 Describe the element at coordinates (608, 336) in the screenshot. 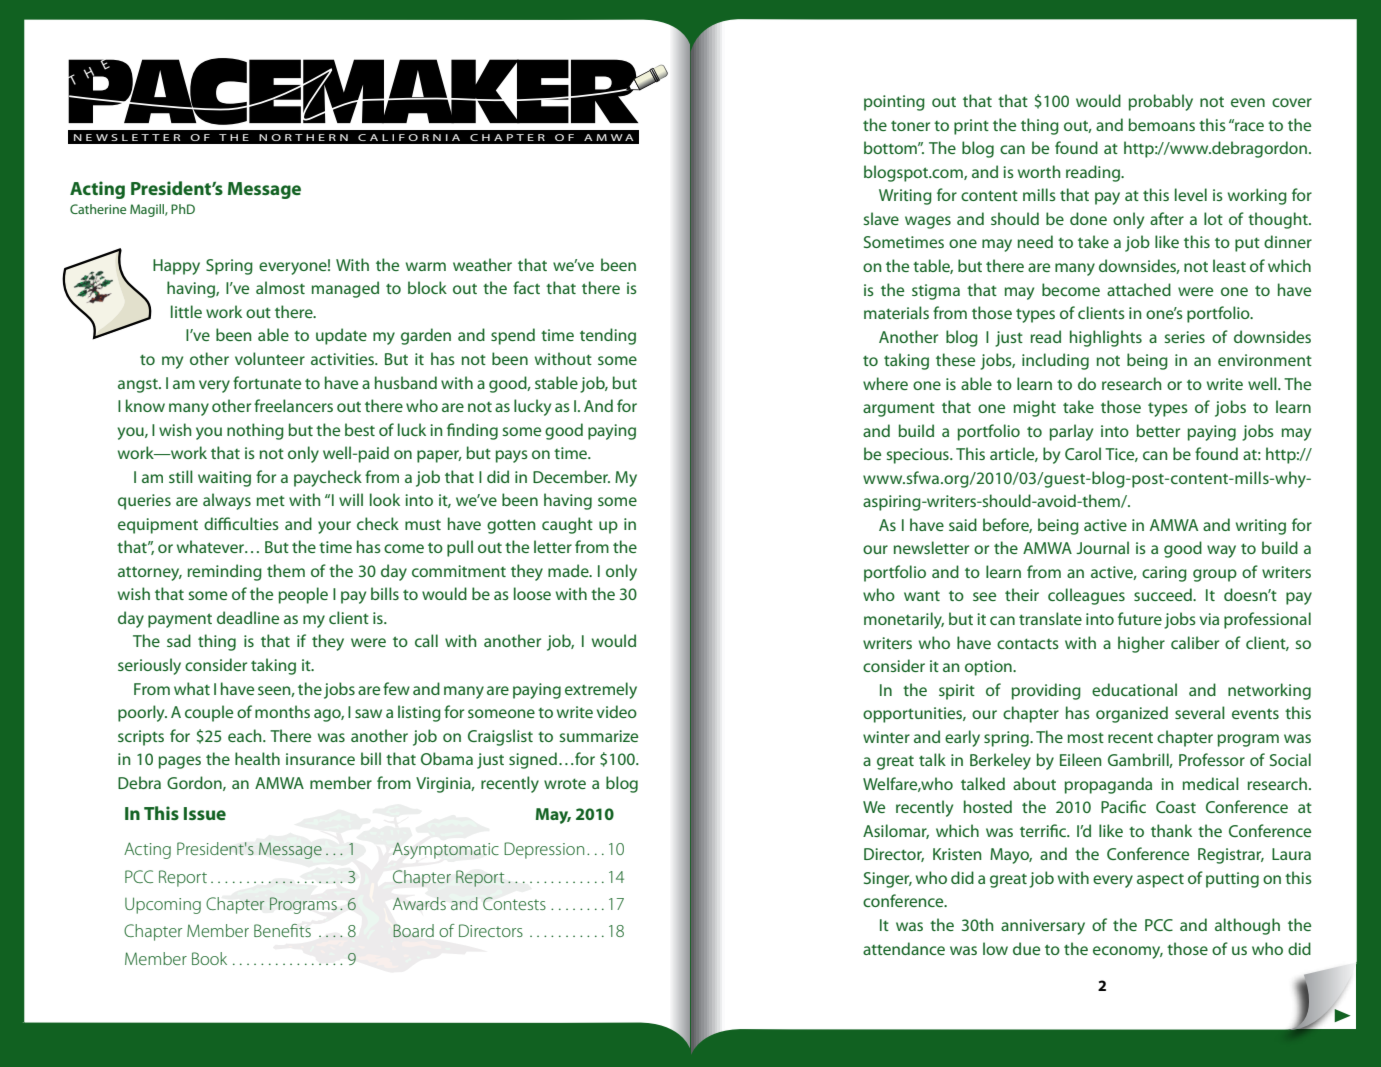

I see `tending` at that location.
